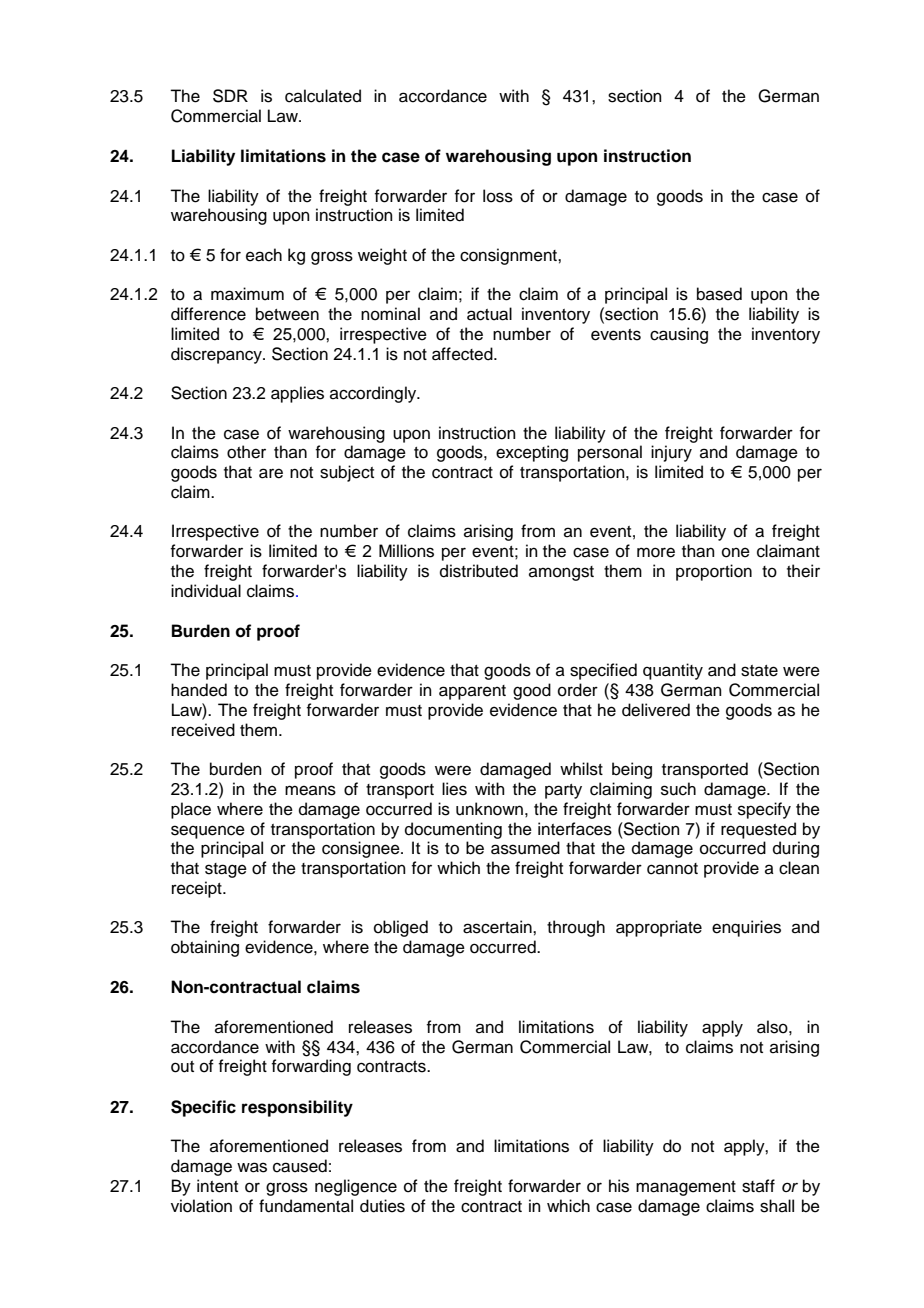  Describe the element at coordinates (230, 96) in the screenshot. I see `SDR` at that location.
